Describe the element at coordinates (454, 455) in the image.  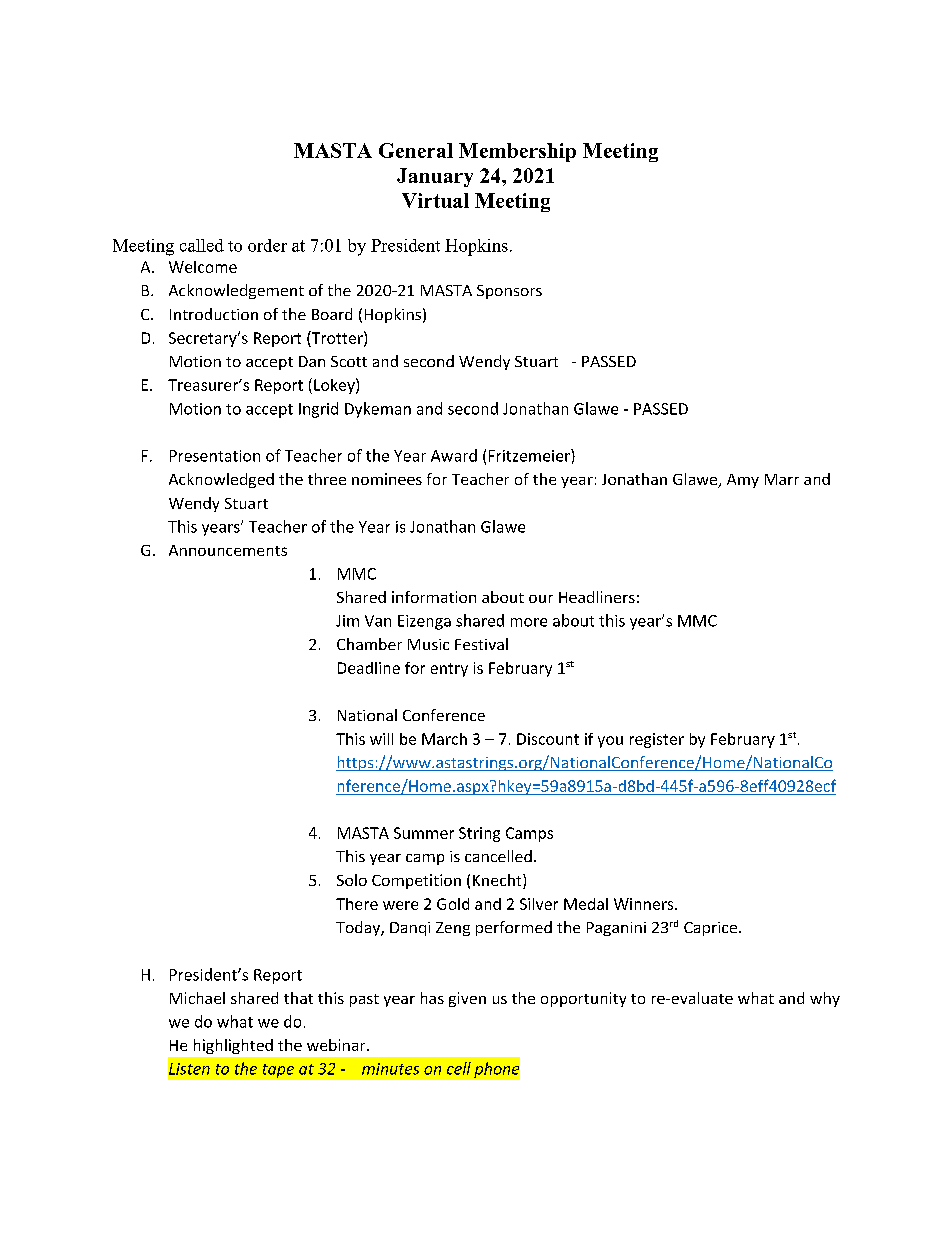
I see `Award` at that location.
